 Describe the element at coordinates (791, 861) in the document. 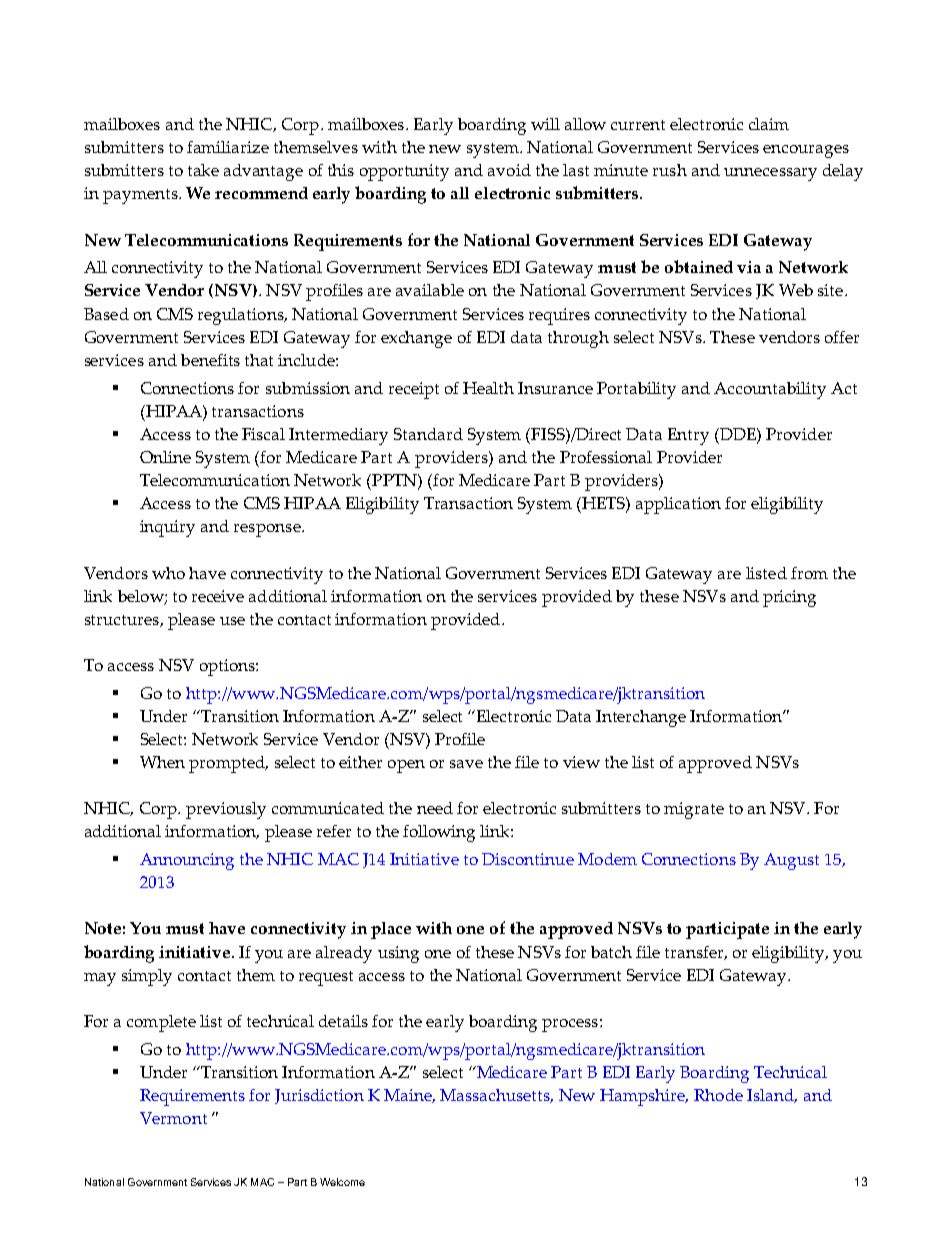

I see `August` at that location.
